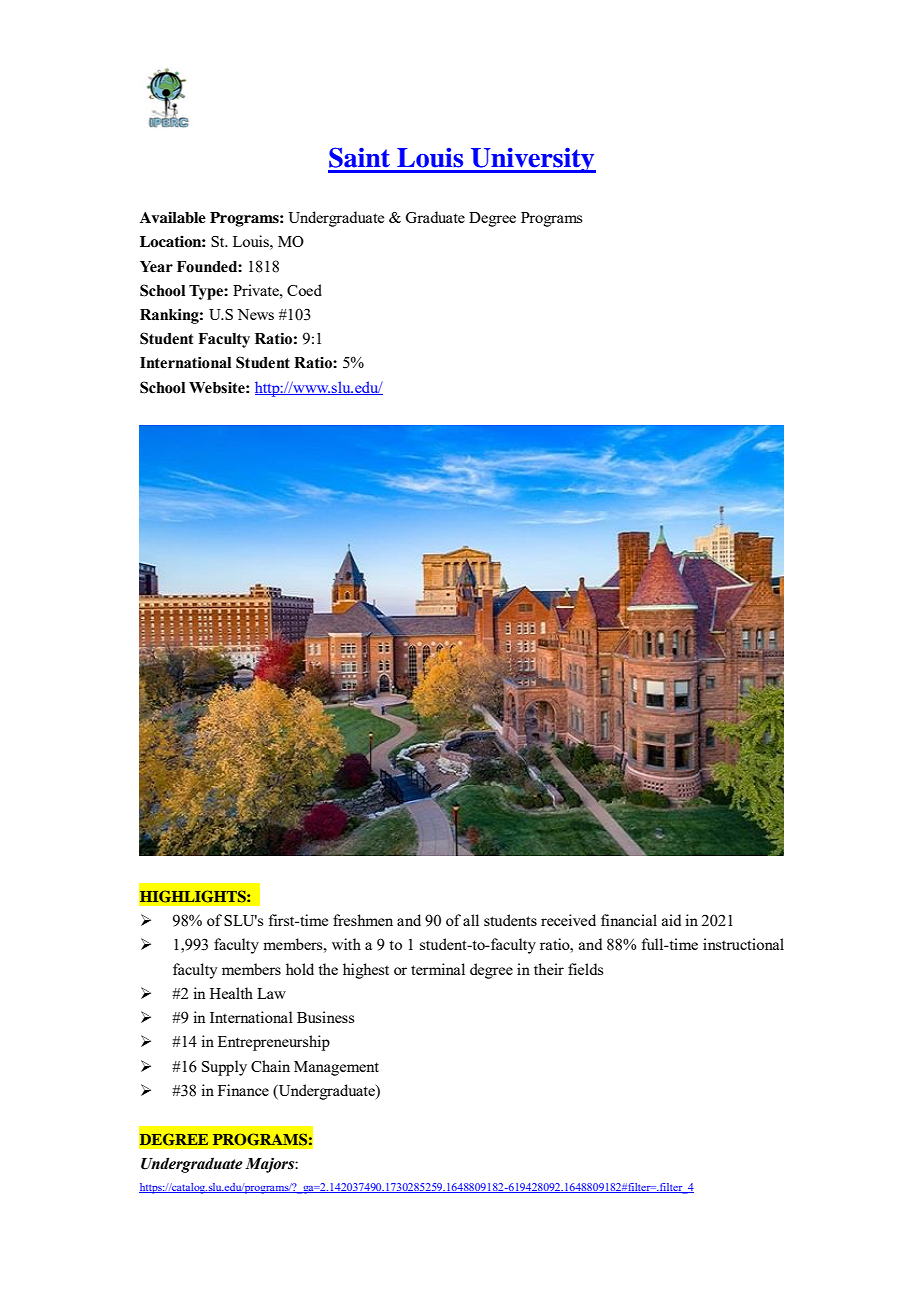  Describe the element at coordinates (568, 920) in the screenshot. I see `received` at that location.
